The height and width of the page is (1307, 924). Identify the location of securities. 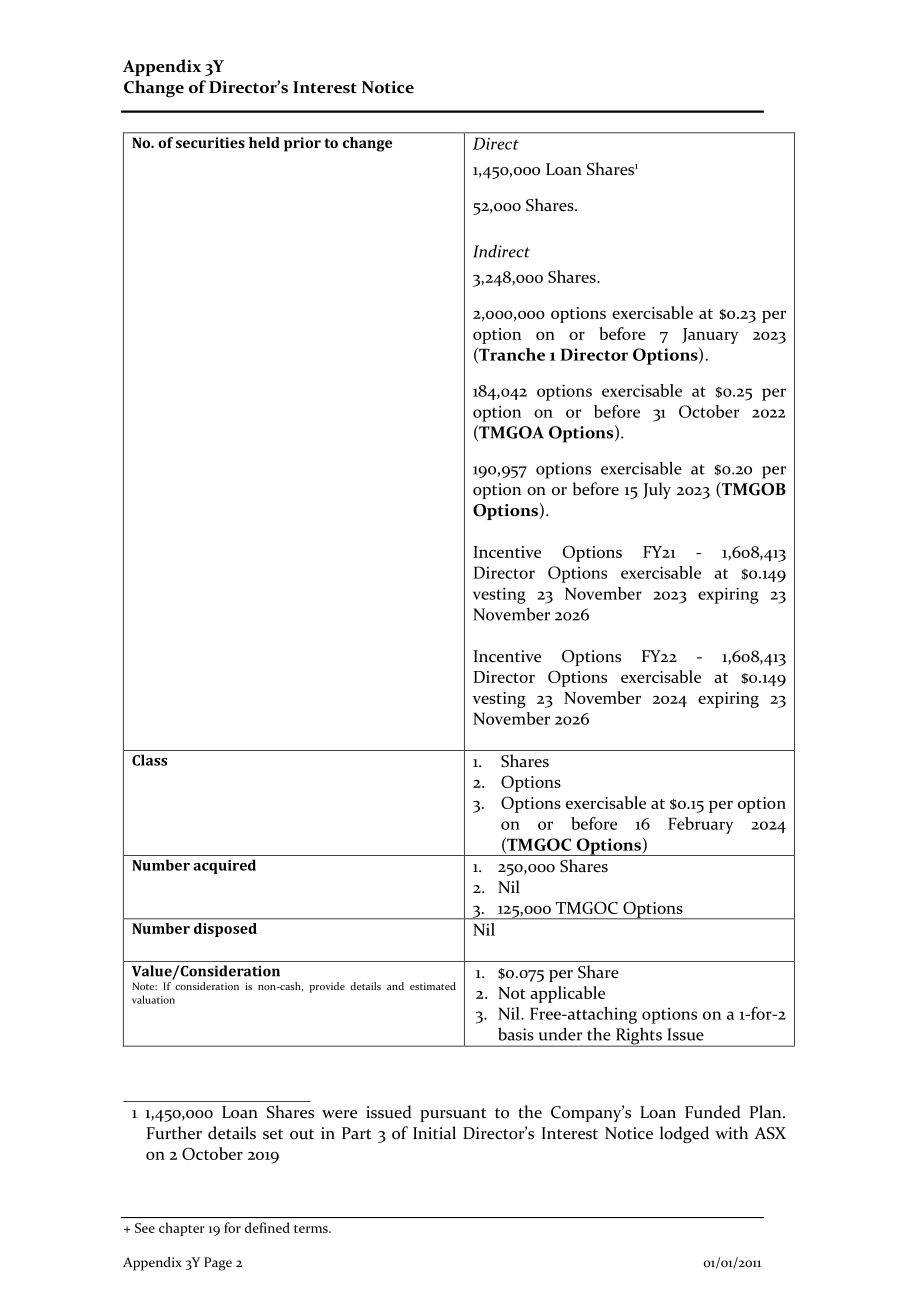
(210, 142).
